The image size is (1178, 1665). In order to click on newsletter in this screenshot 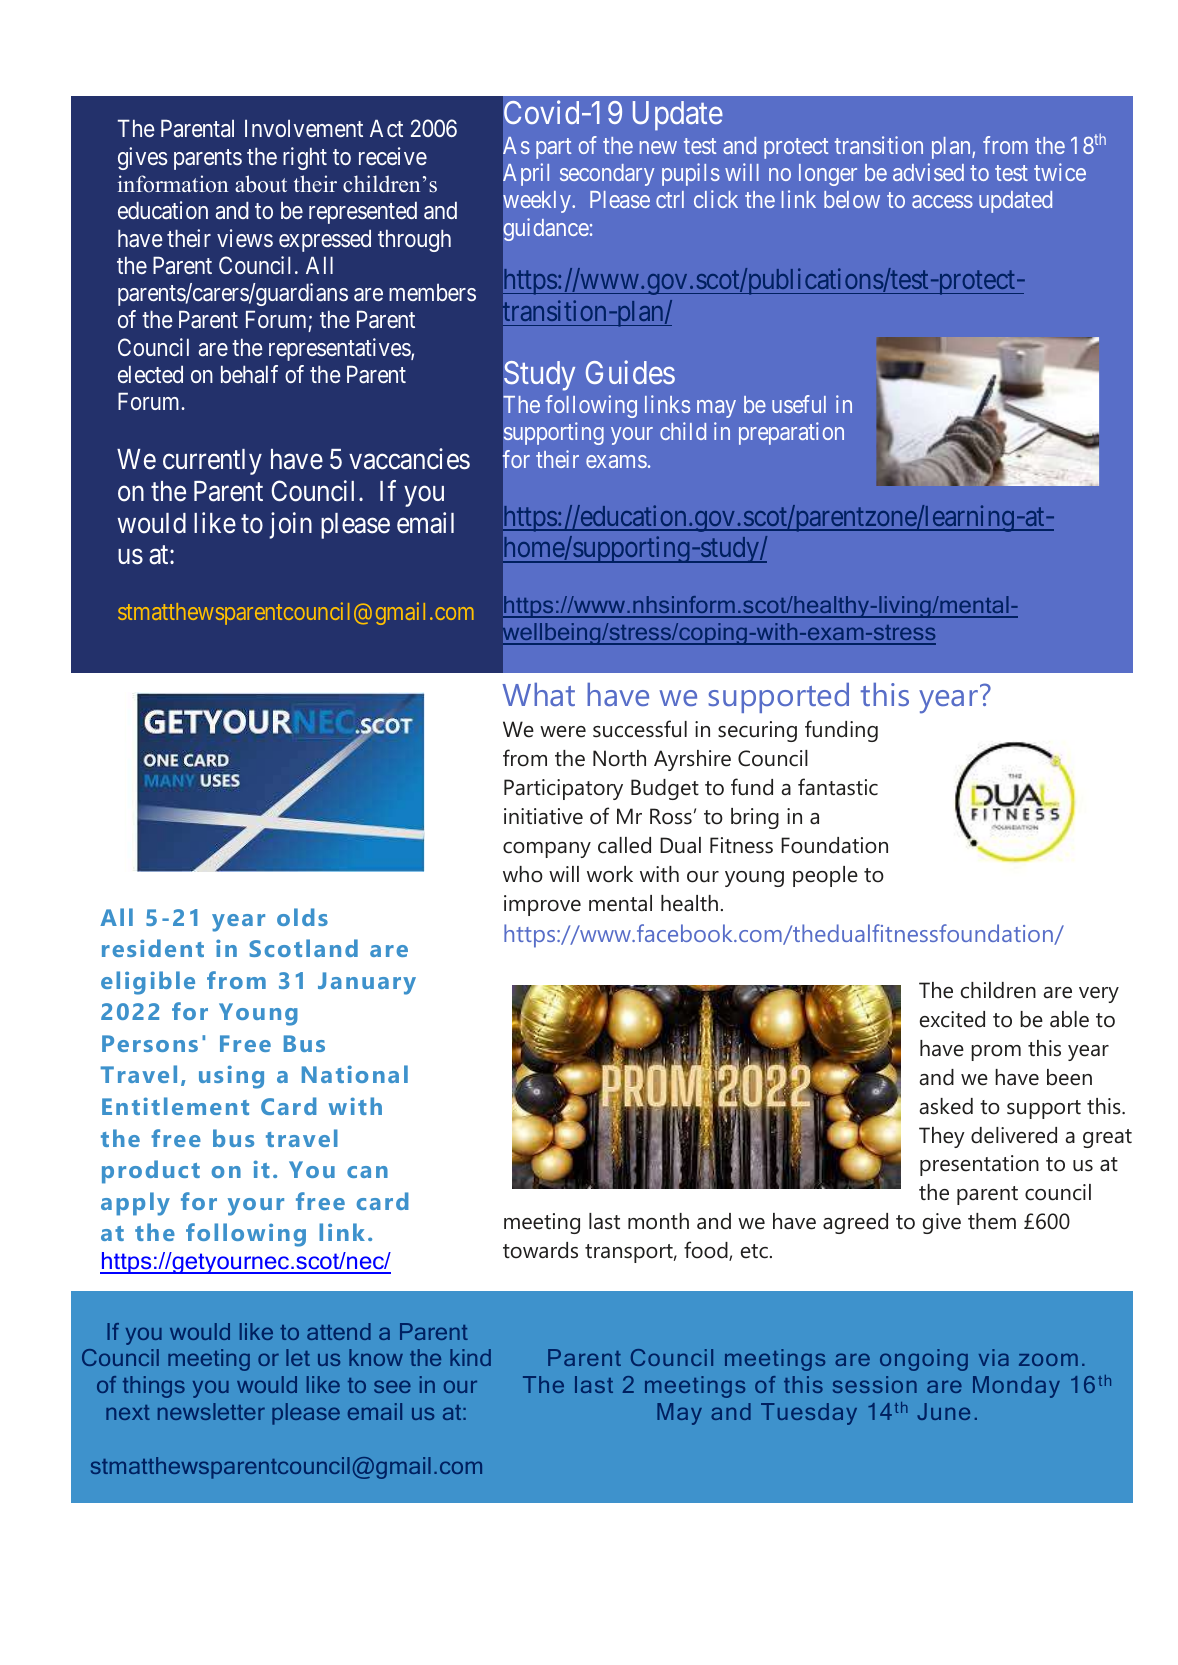, I will do `click(211, 1411)`.
